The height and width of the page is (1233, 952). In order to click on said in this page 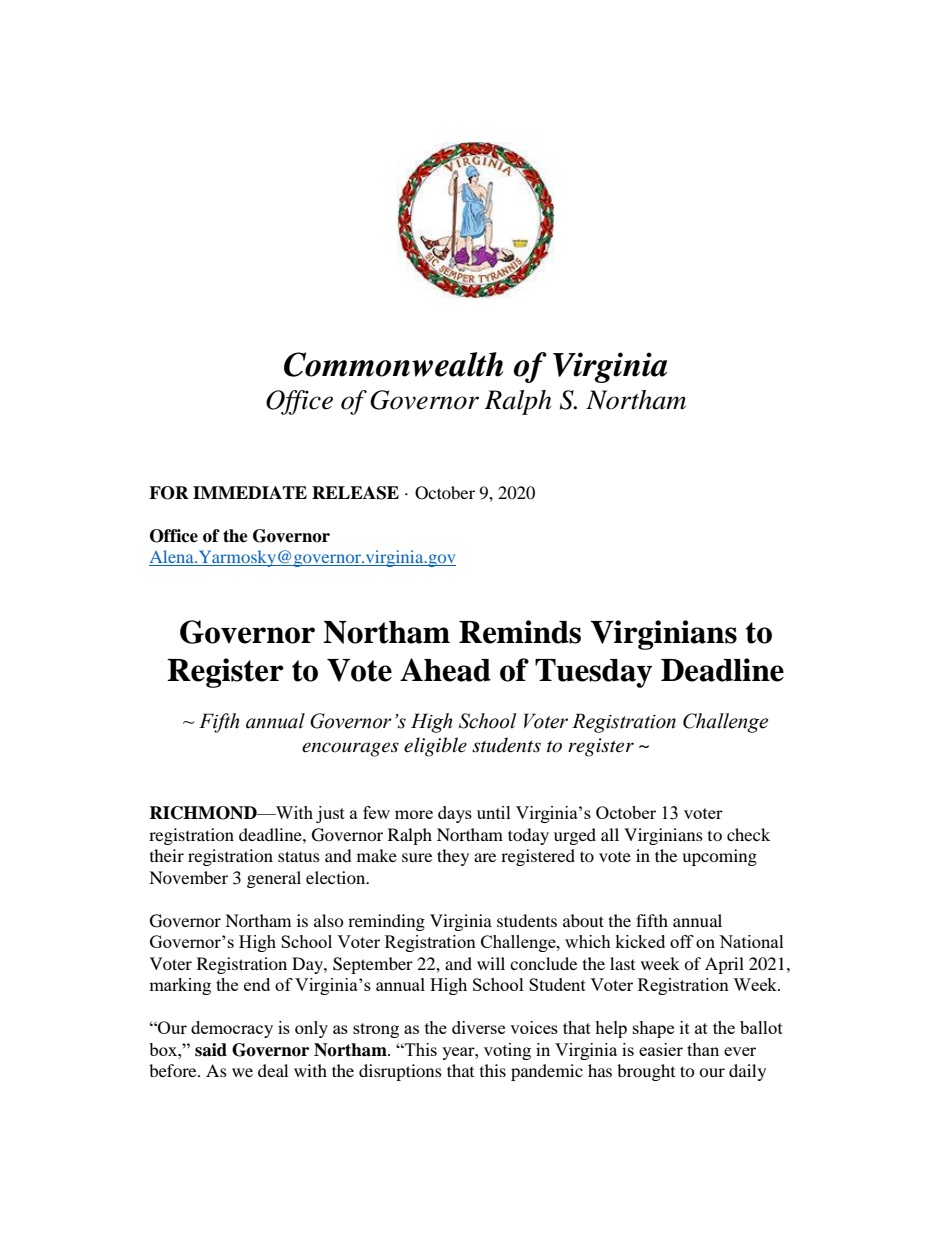, I will do `click(211, 1050)`.
